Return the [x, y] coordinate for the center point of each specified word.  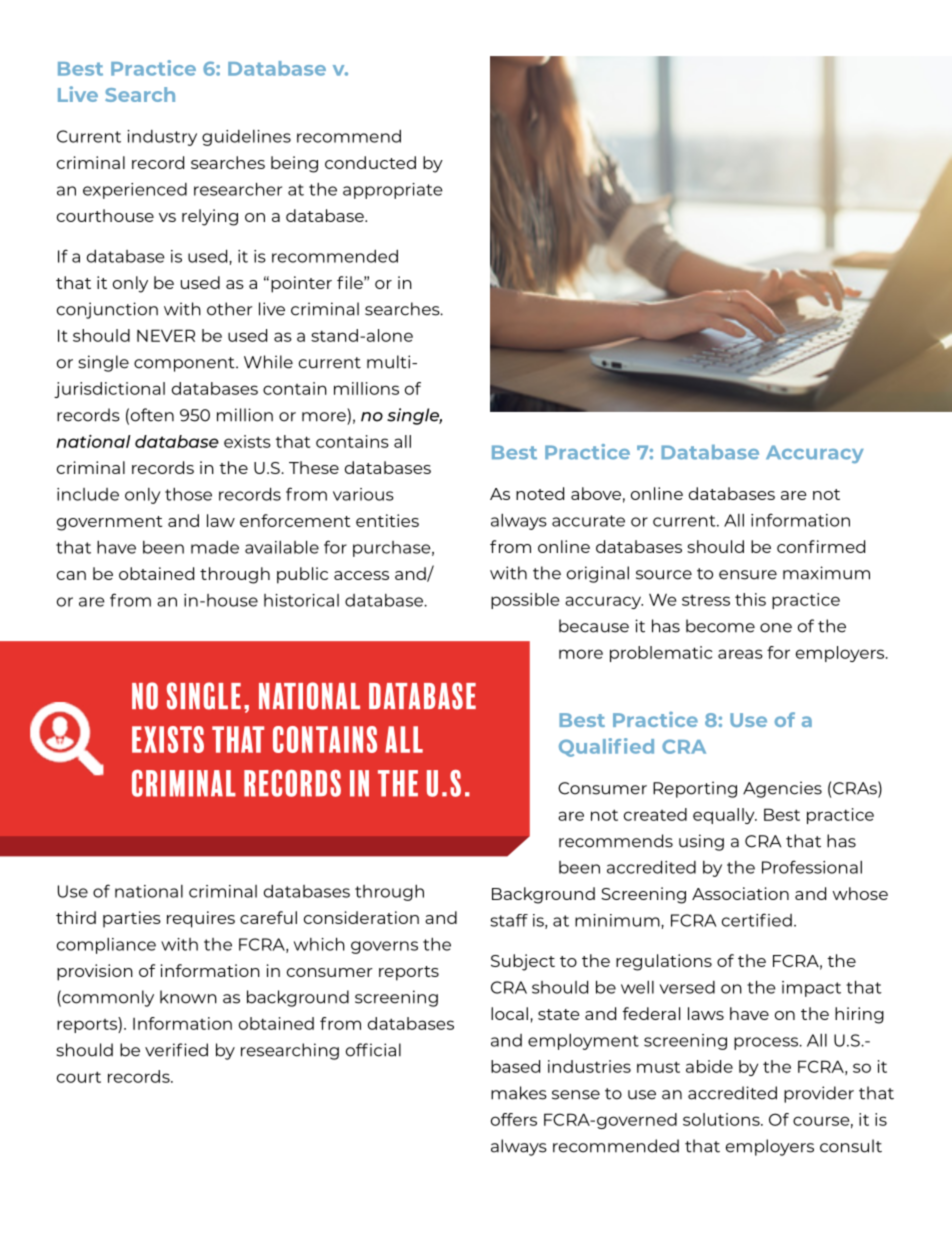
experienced [135, 191]
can [71, 575]
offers [514, 1119]
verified [176, 1050]
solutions [722, 1119]
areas [740, 654]
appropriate [393, 191]
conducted [370, 162]
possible [525, 601]
